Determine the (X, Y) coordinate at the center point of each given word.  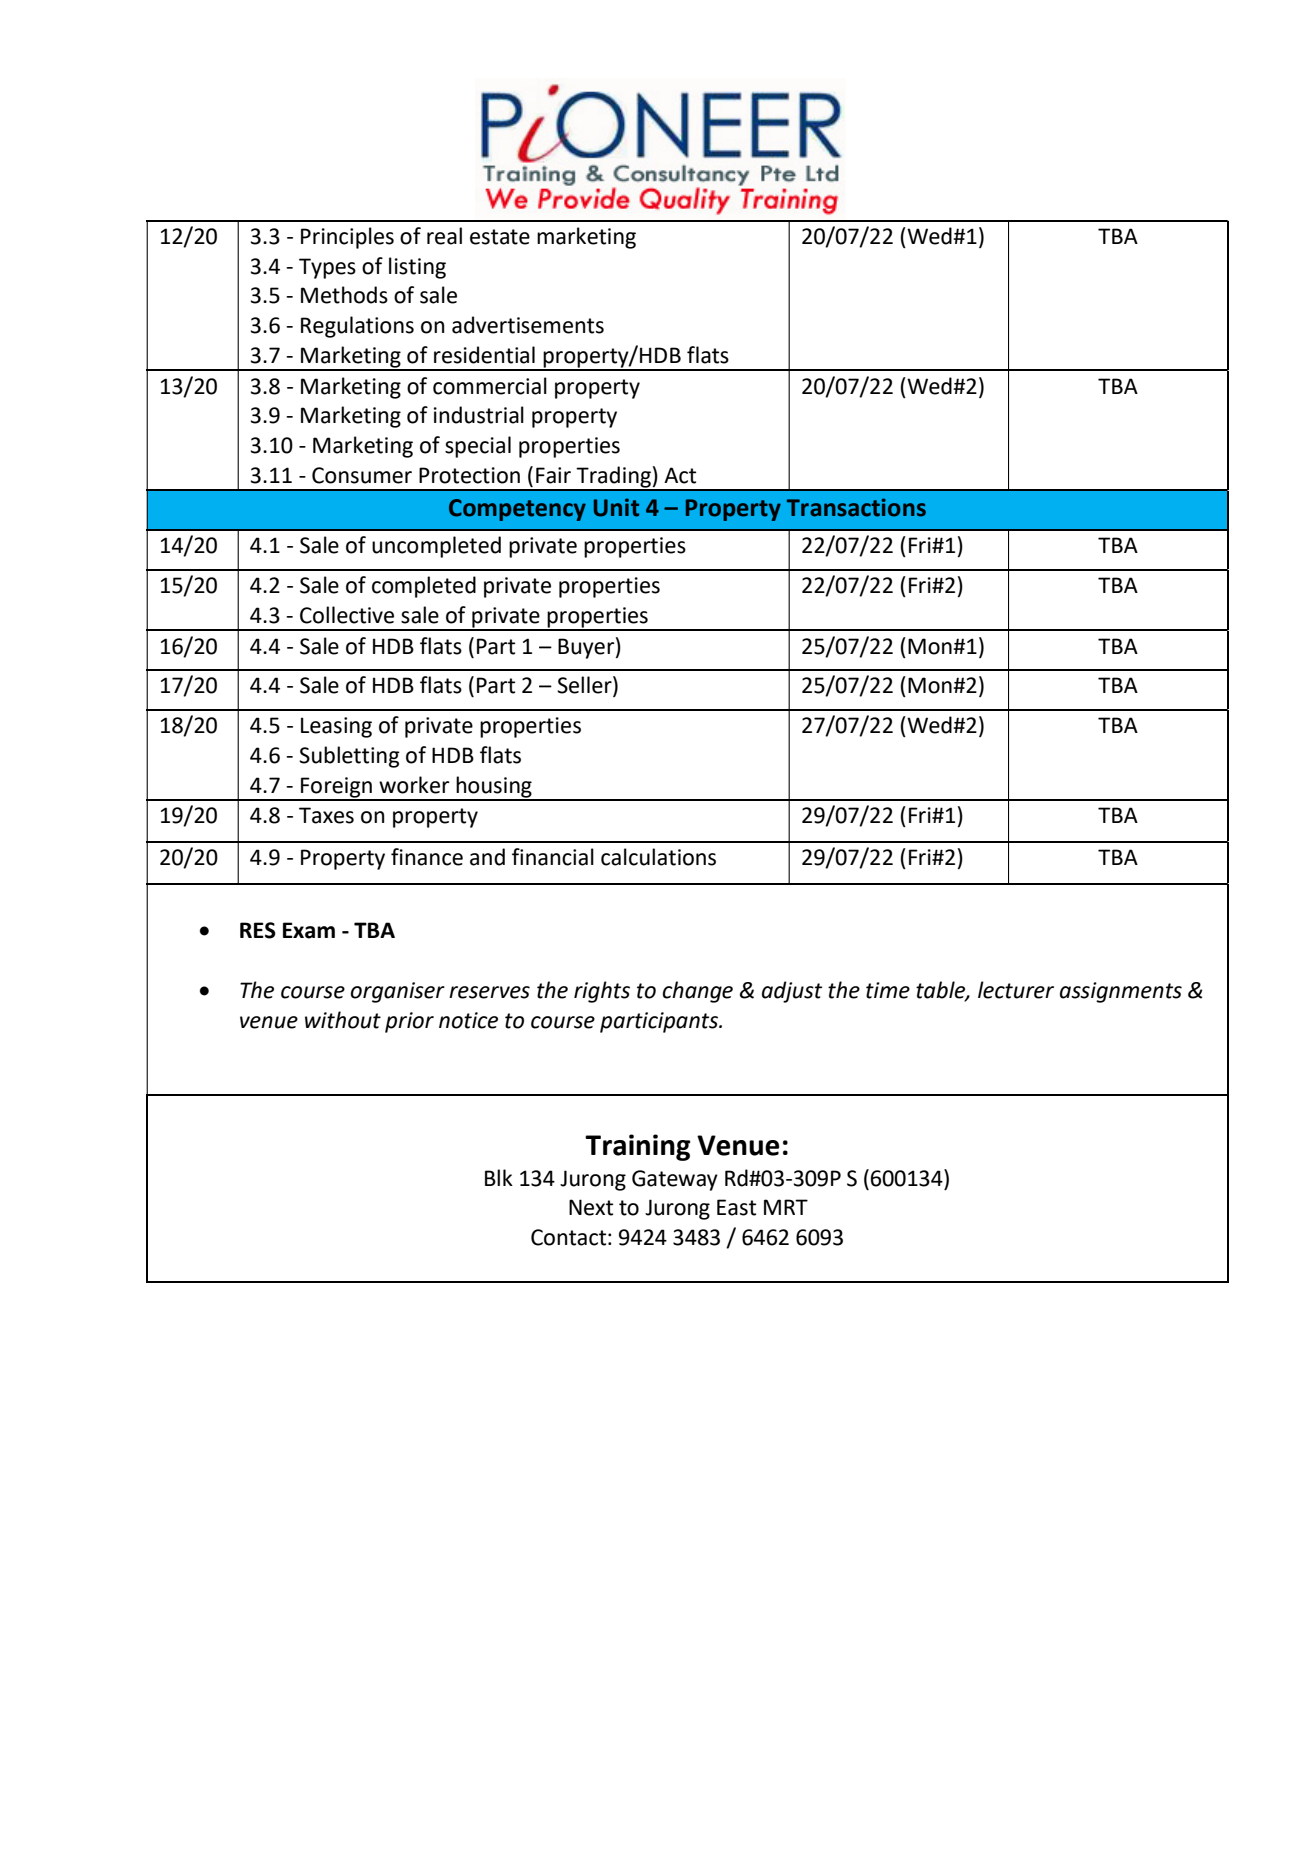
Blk (499, 1177)
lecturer (1016, 990)
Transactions (856, 507)
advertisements (528, 325)
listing (417, 268)
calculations (658, 857)
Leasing (336, 727)
